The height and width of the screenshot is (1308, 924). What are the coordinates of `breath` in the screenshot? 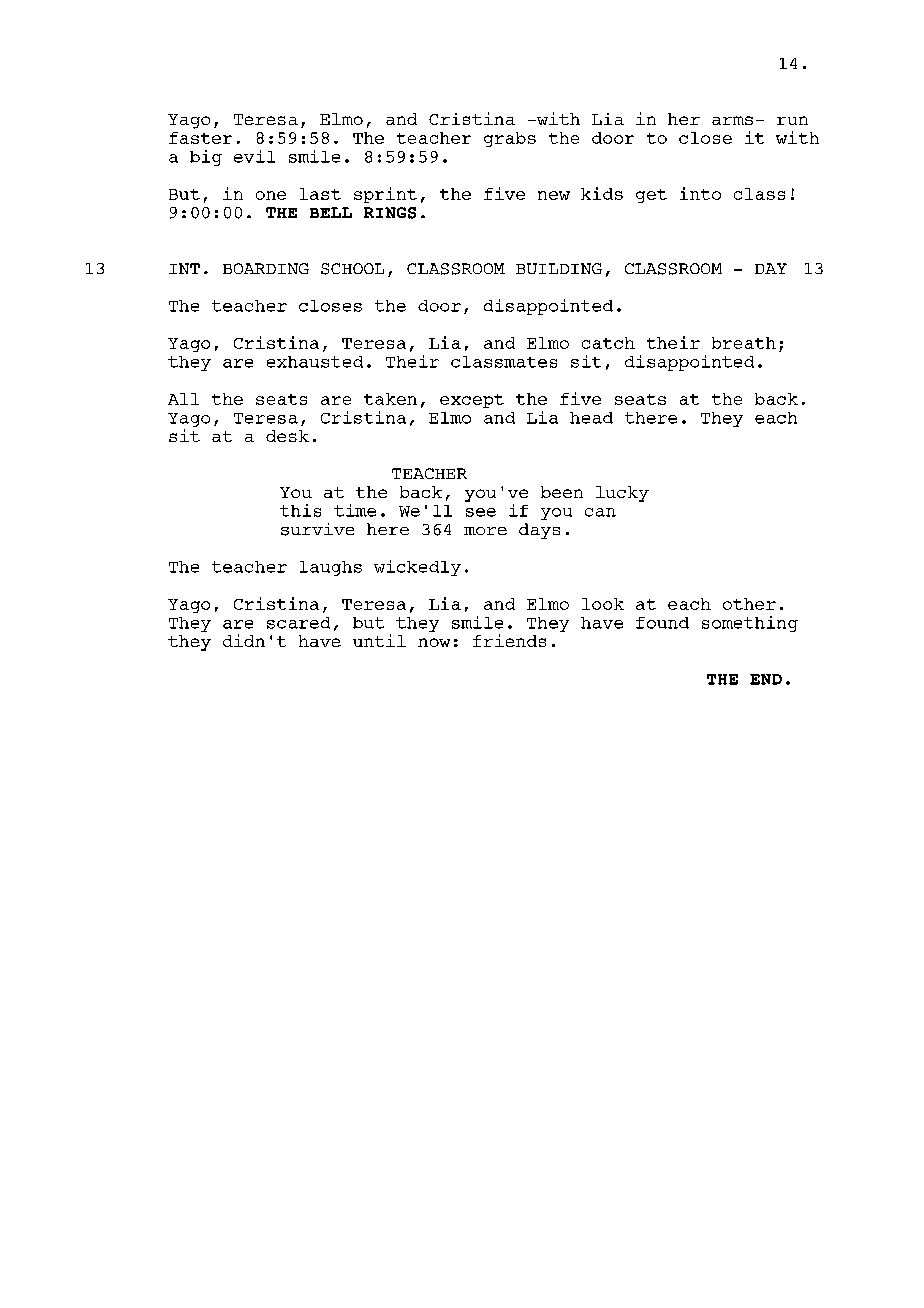 It's located at (744, 343).
